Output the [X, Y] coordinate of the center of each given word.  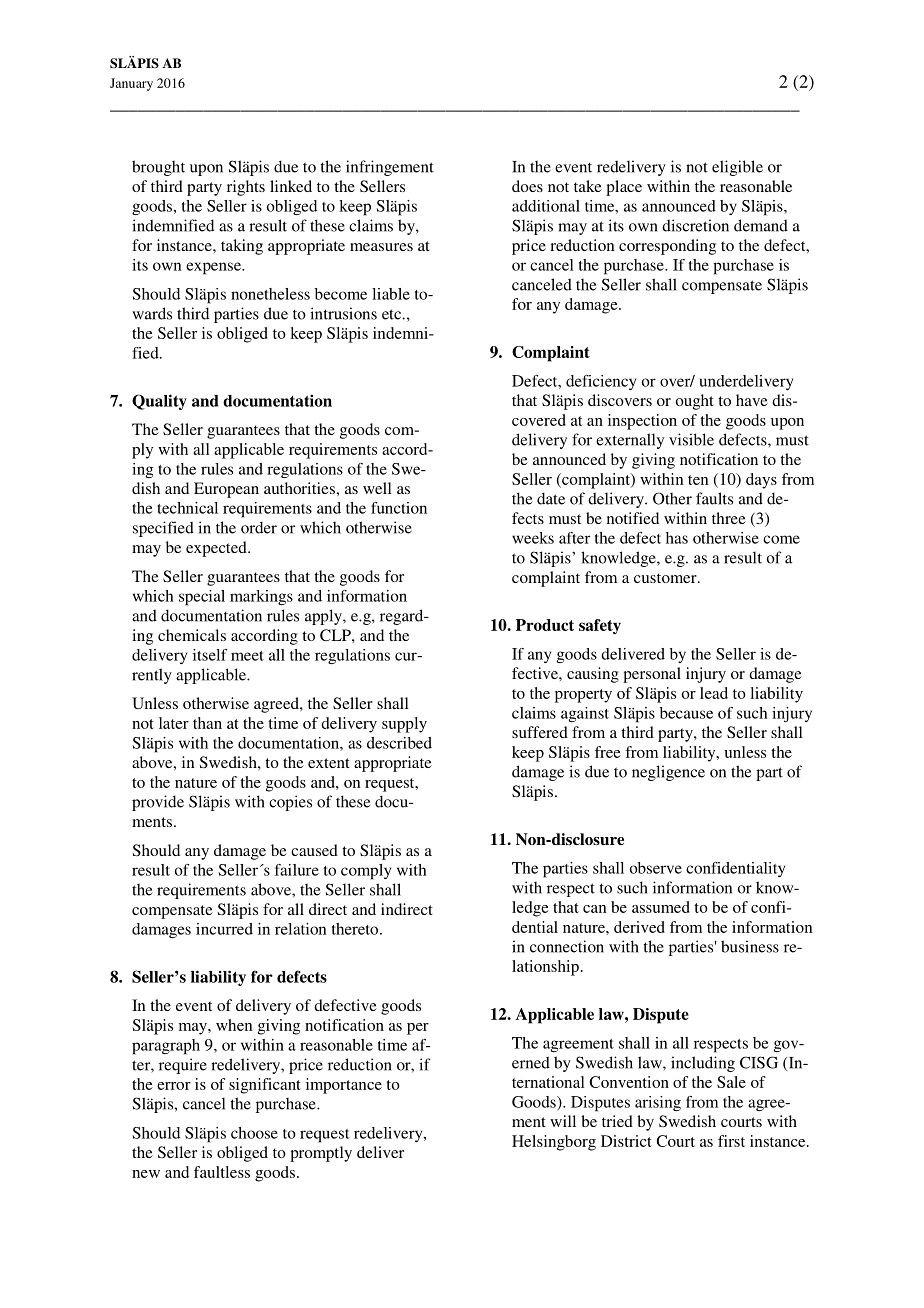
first [731, 1141]
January [131, 84]
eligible [737, 168]
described [399, 743]
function [399, 508]
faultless [222, 1172]
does [527, 186]
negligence [668, 773]
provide [158, 803]
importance [344, 1086]
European [226, 490]
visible [691, 439]
